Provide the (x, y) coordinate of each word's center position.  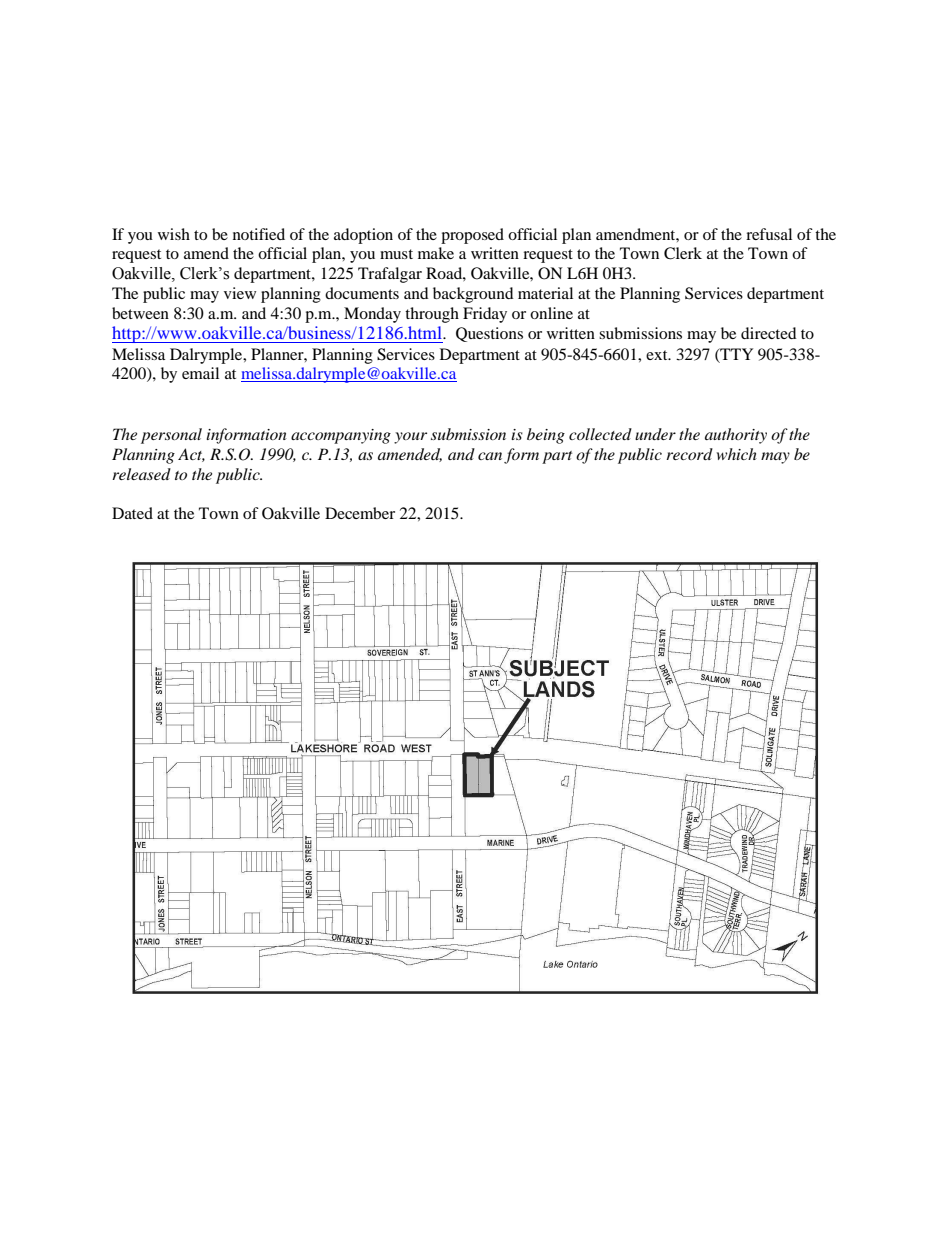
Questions (489, 334)
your (410, 438)
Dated (132, 513)
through (432, 315)
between (140, 313)
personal (171, 436)
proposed (472, 236)
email (200, 373)
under (655, 434)
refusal (769, 234)
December (360, 513)
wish (174, 234)
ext (658, 355)
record (689, 454)
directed (769, 333)
